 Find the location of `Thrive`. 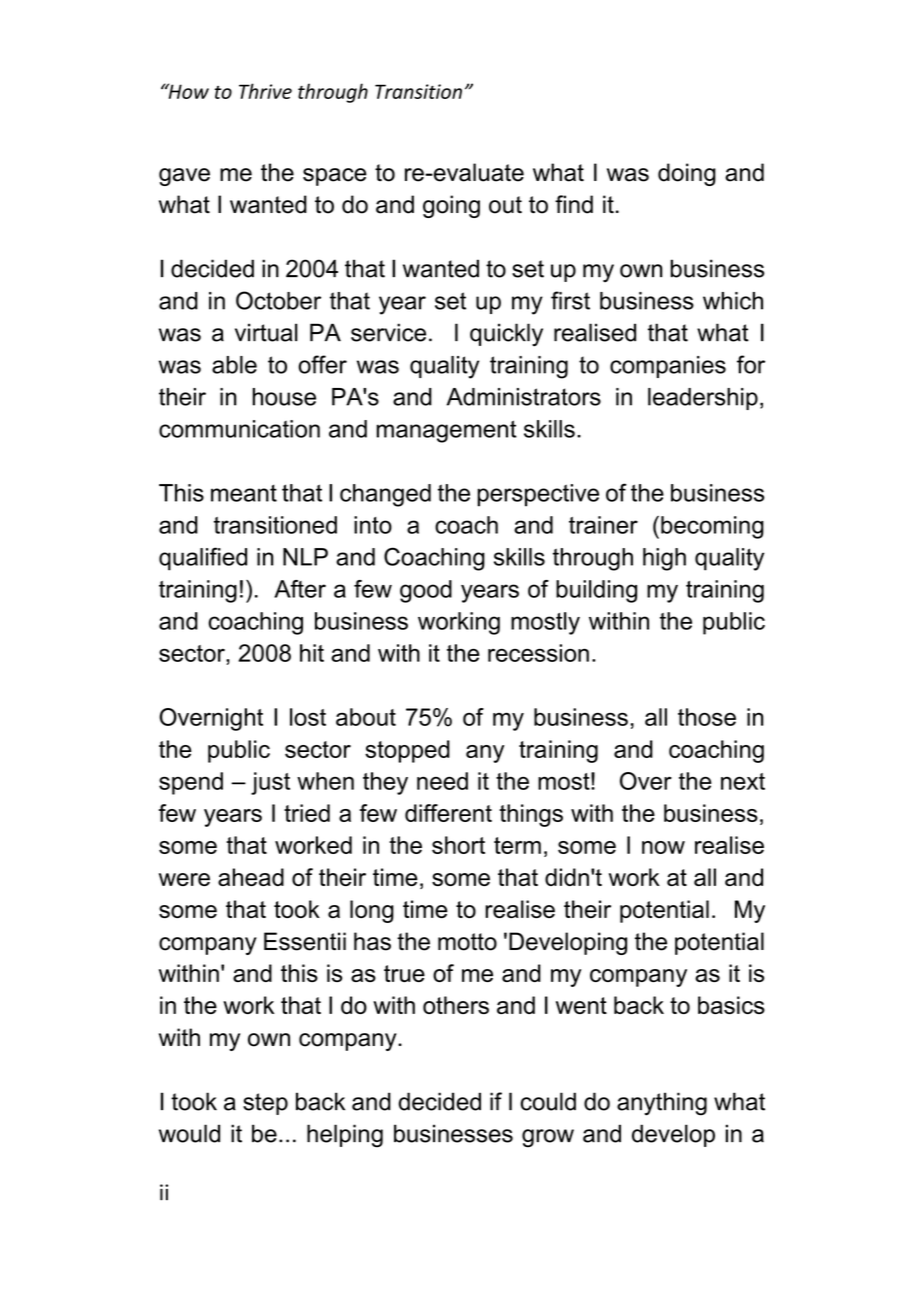

Thrive is located at coordinates (265, 91).
